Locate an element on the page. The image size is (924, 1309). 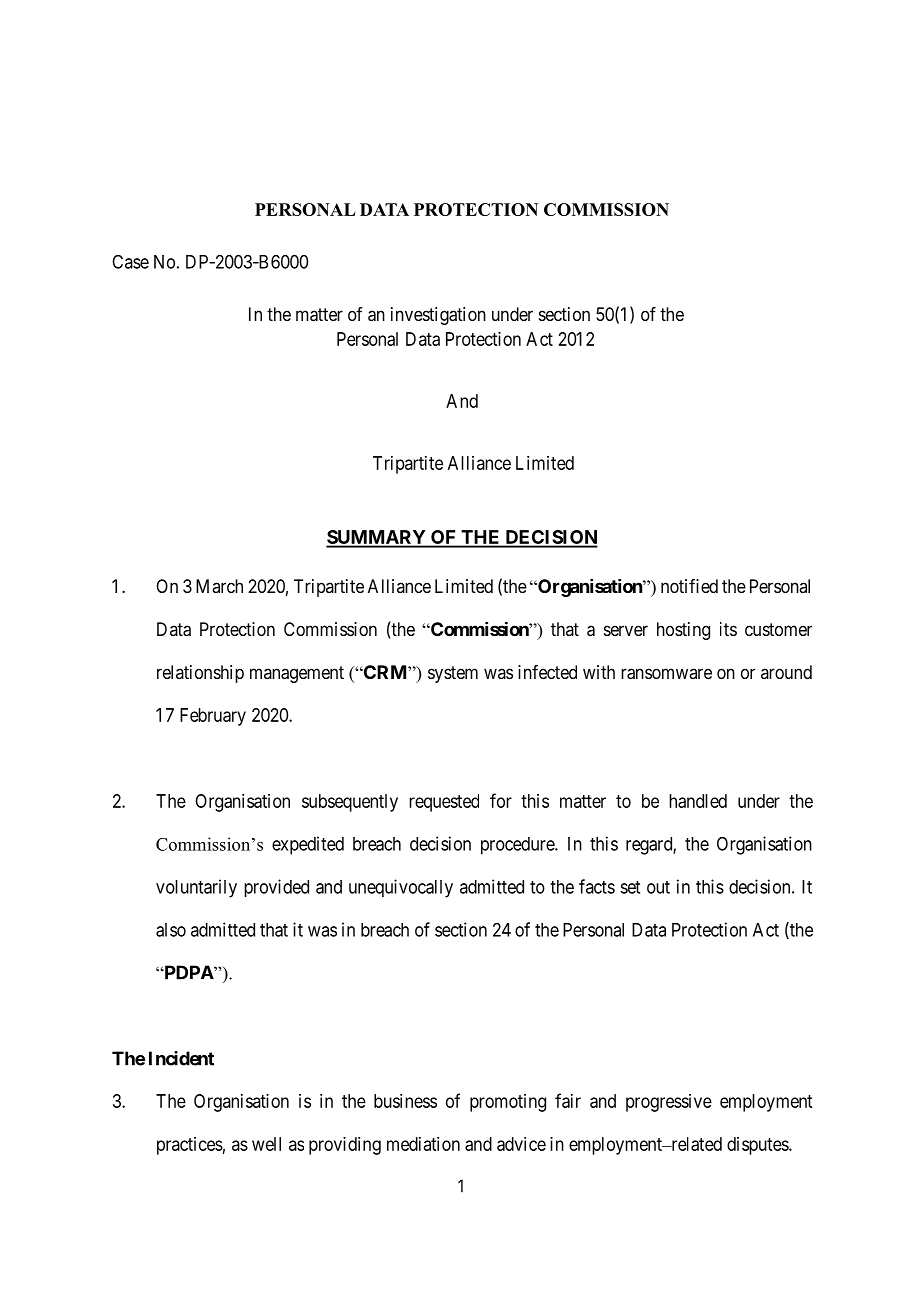
handled is located at coordinates (698, 801).
